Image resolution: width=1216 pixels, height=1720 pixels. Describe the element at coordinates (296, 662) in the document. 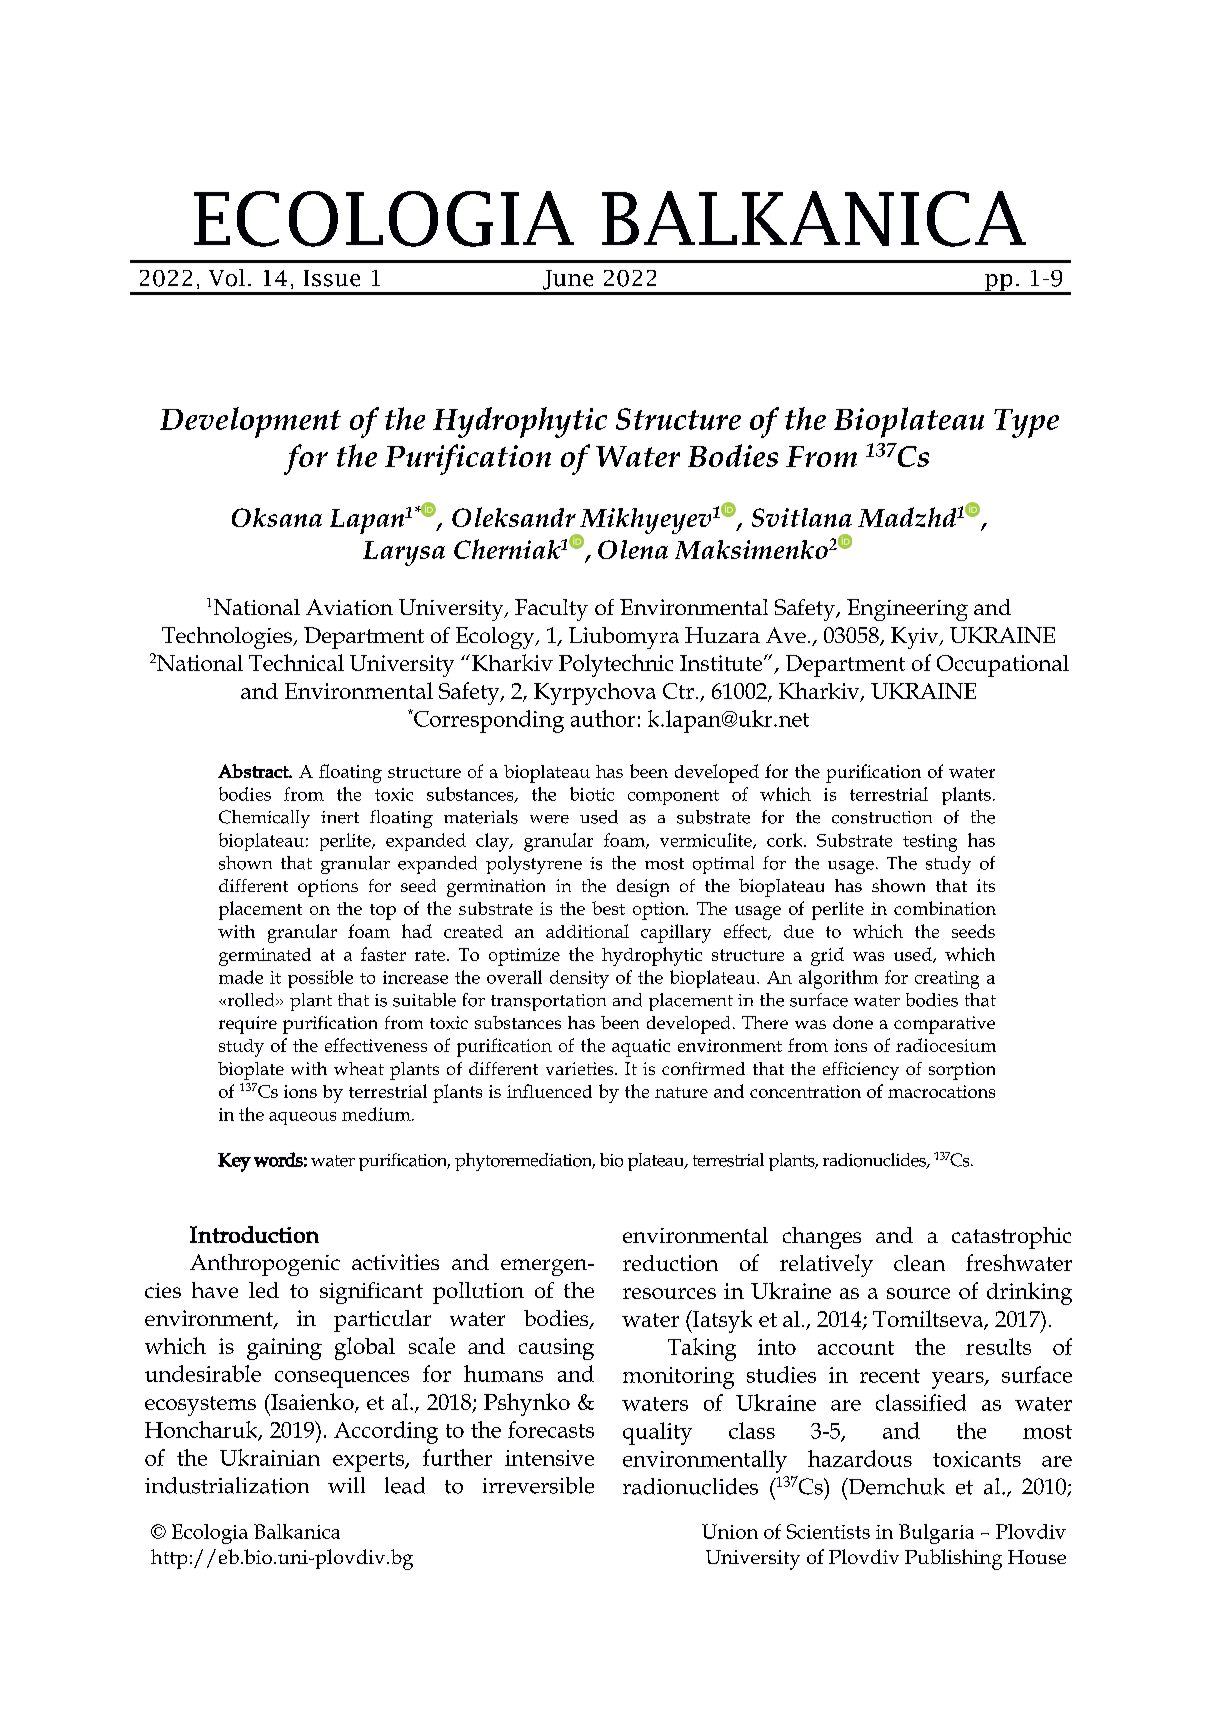

I see `Technical` at that location.
